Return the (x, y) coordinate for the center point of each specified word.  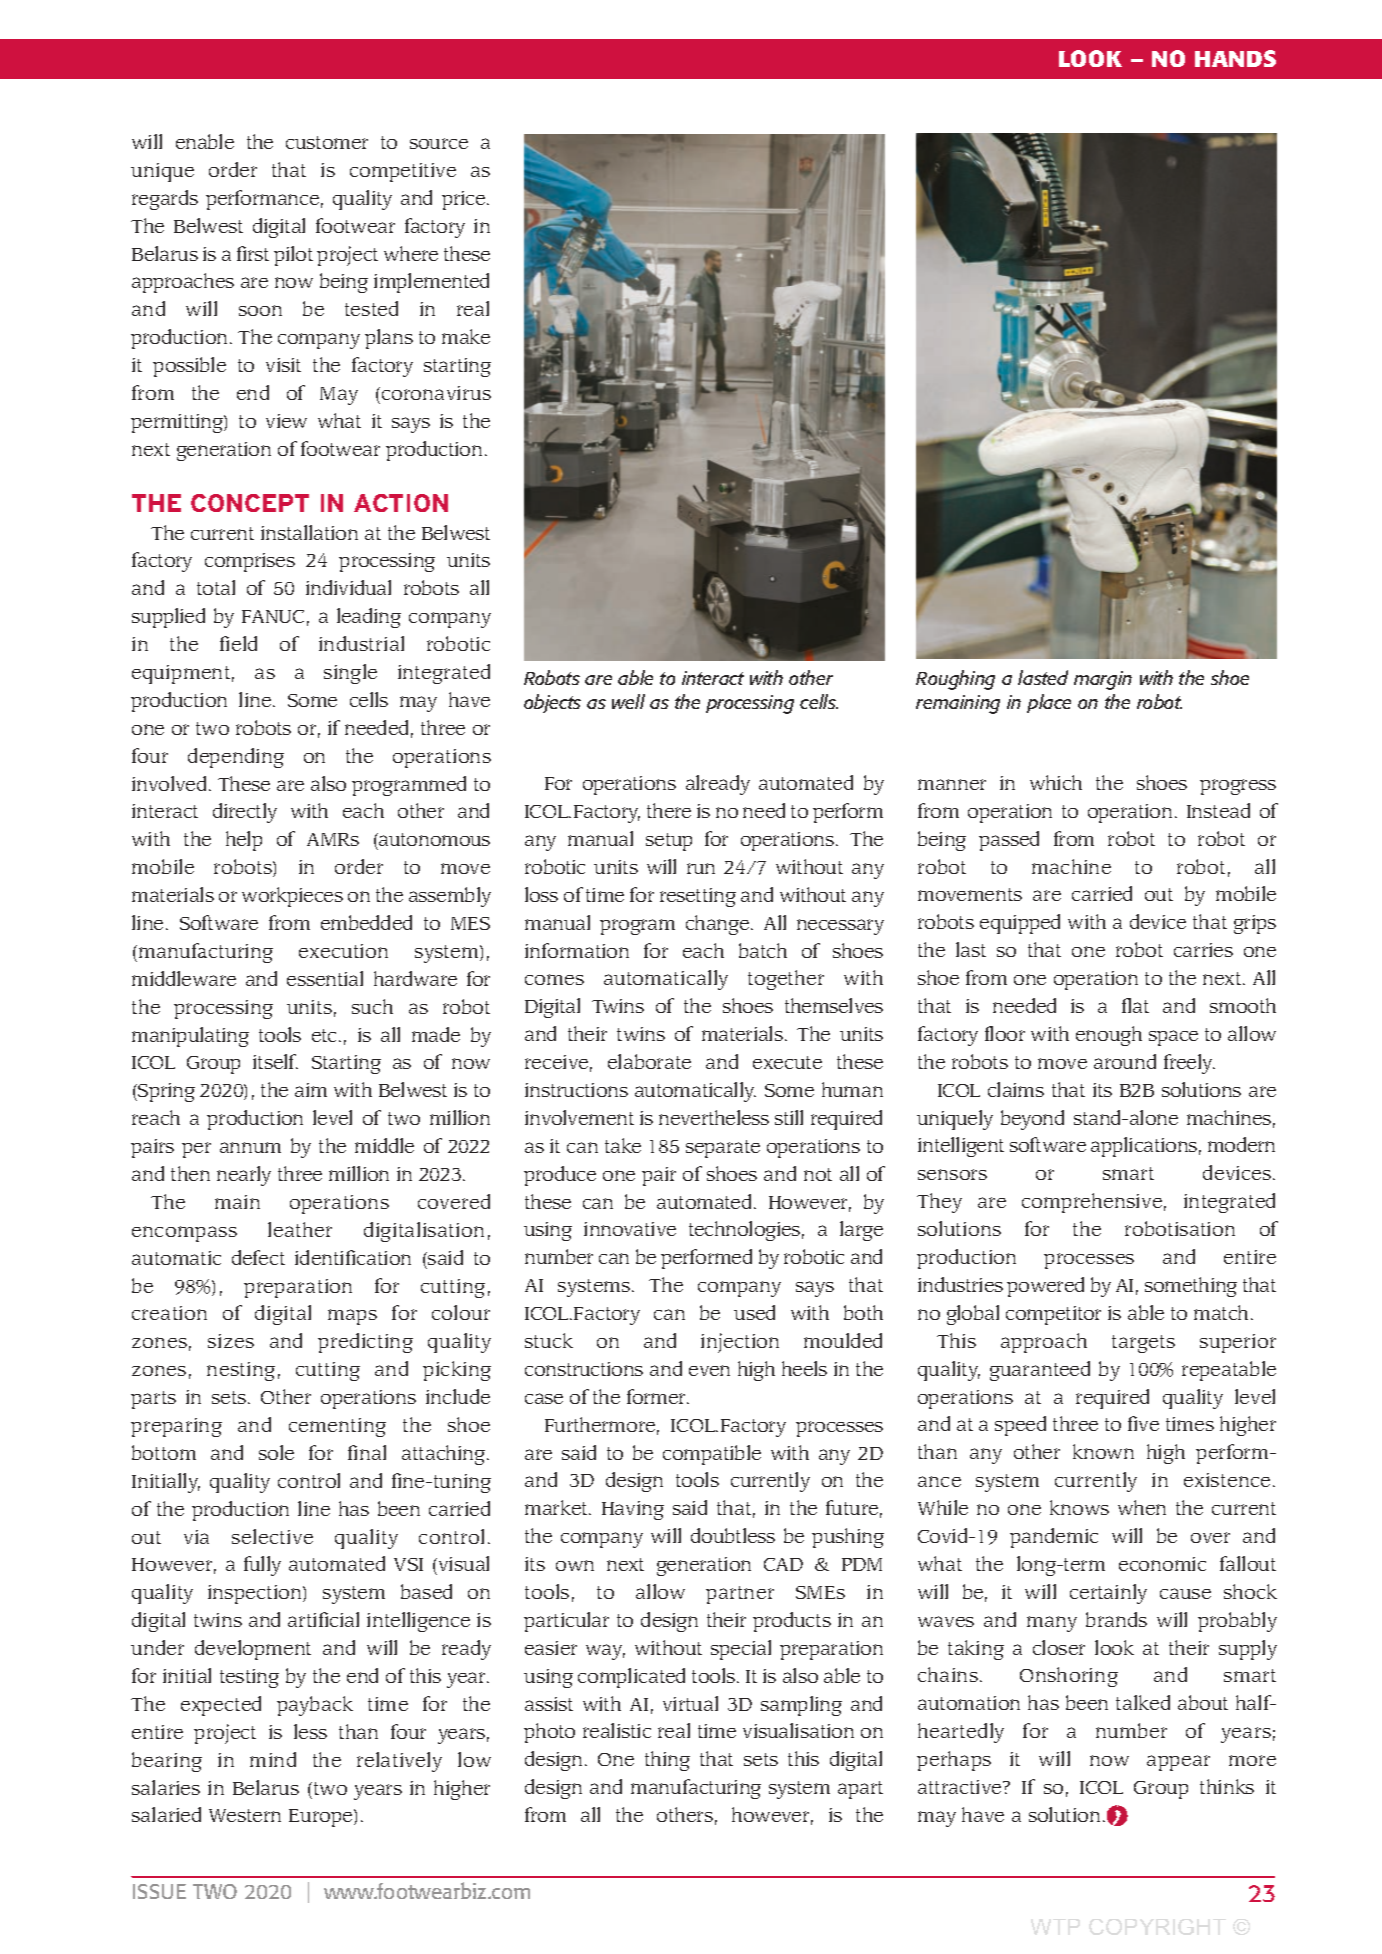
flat (1135, 1005)
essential (325, 978)
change (717, 925)
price (465, 200)
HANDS (1235, 58)
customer (327, 142)
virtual (690, 1703)
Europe (322, 1818)
